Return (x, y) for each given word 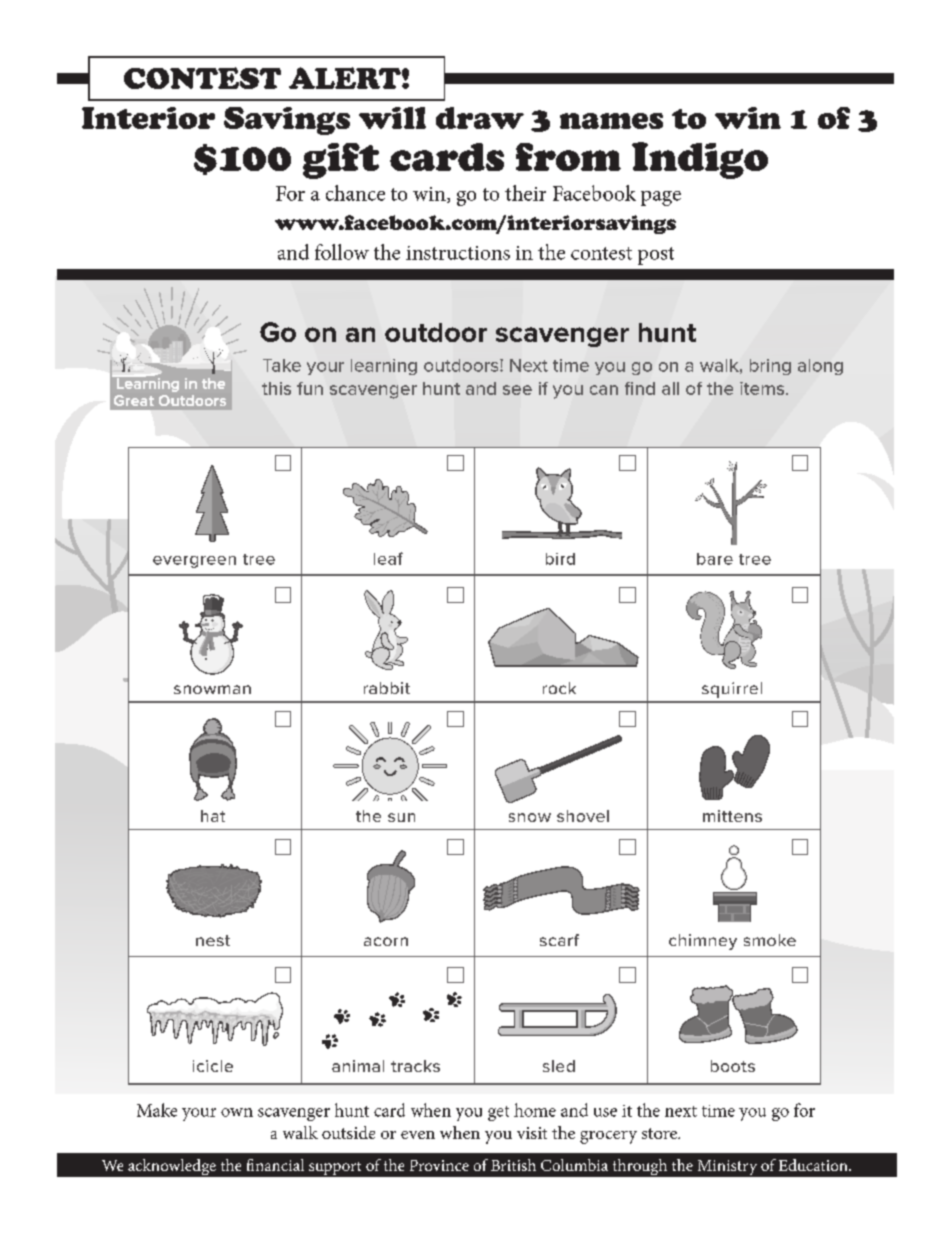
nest (213, 940)
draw (480, 118)
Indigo (700, 160)
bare (715, 559)
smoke (770, 940)
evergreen (194, 562)
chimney (703, 942)
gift (341, 161)
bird (560, 559)
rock (559, 688)
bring (770, 367)
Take (282, 365)
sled (559, 1066)
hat (213, 816)
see (517, 390)
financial (275, 1165)
